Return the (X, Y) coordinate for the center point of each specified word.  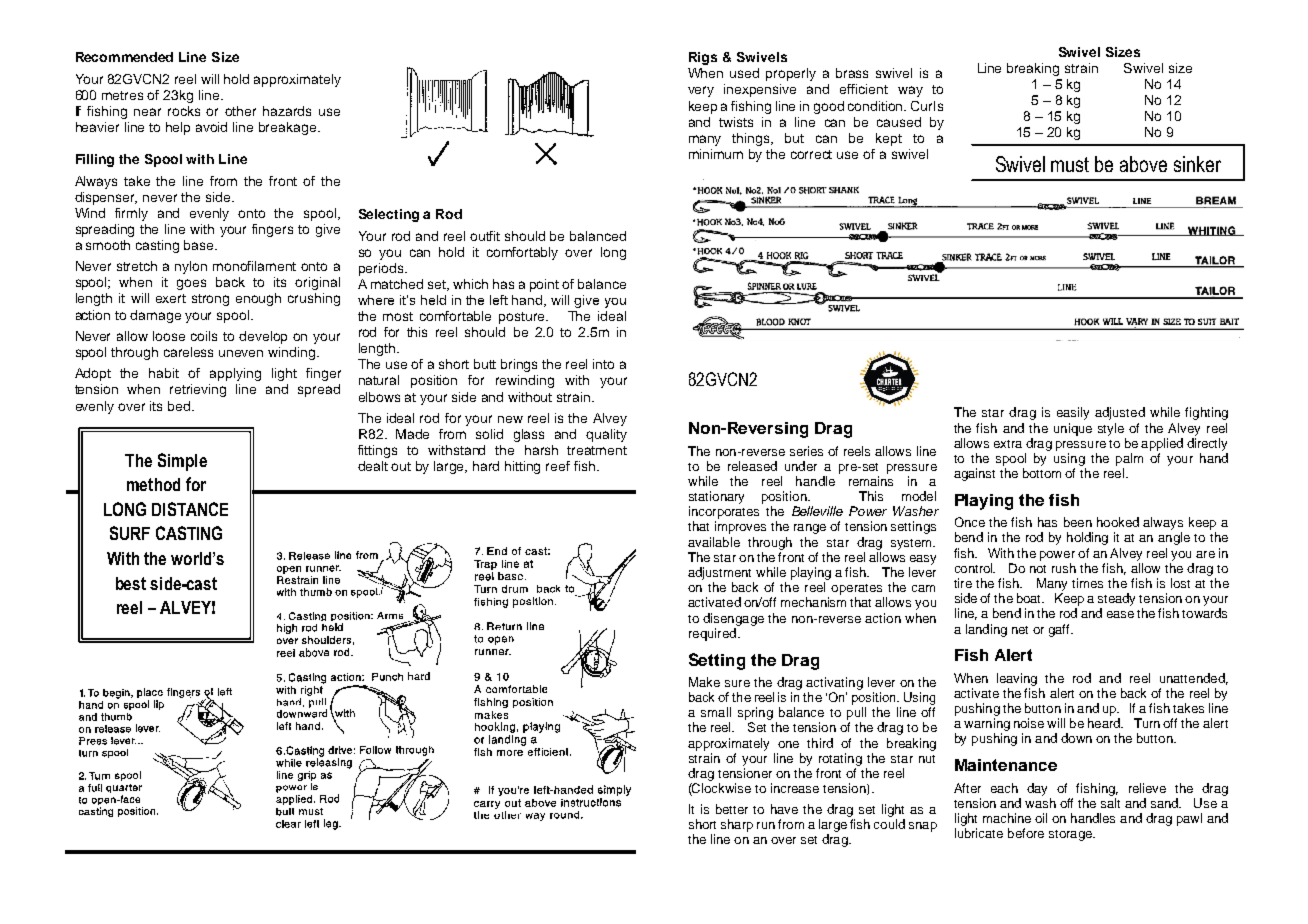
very (701, 91)
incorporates (724, 514)
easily (1073, 413)
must (1070, 164)
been (1078, 522)
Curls (927, 106)
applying (235, 374)
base (200, 245)
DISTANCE (190, 509)
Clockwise (721, 789)
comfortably (522, 253)
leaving (1017, 679)
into (603, 364)
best (131, 583)
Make (704, 682)
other (240, 111)
